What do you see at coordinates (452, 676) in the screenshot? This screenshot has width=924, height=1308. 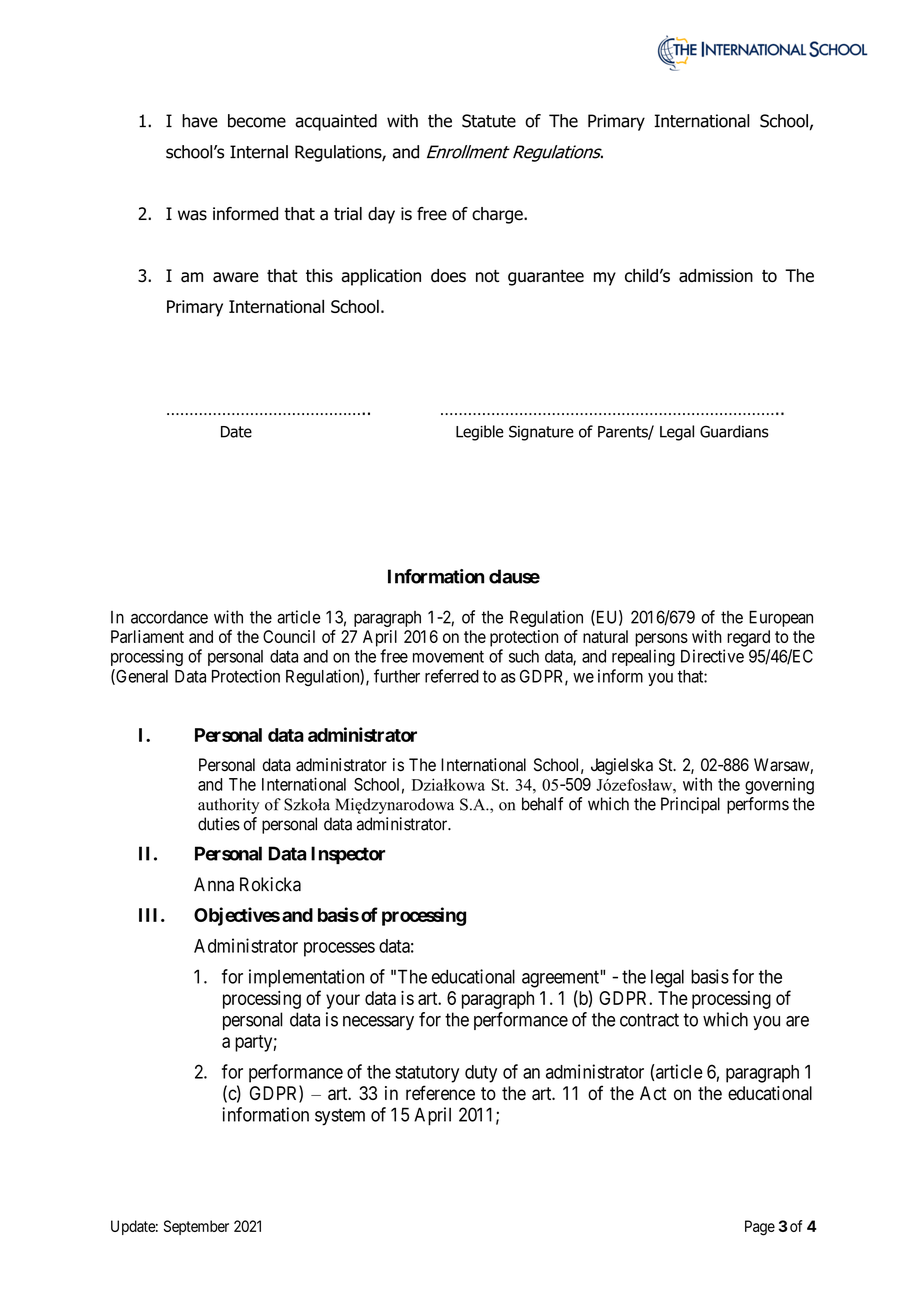 I see `referred` at bounding box center [452, 676].
